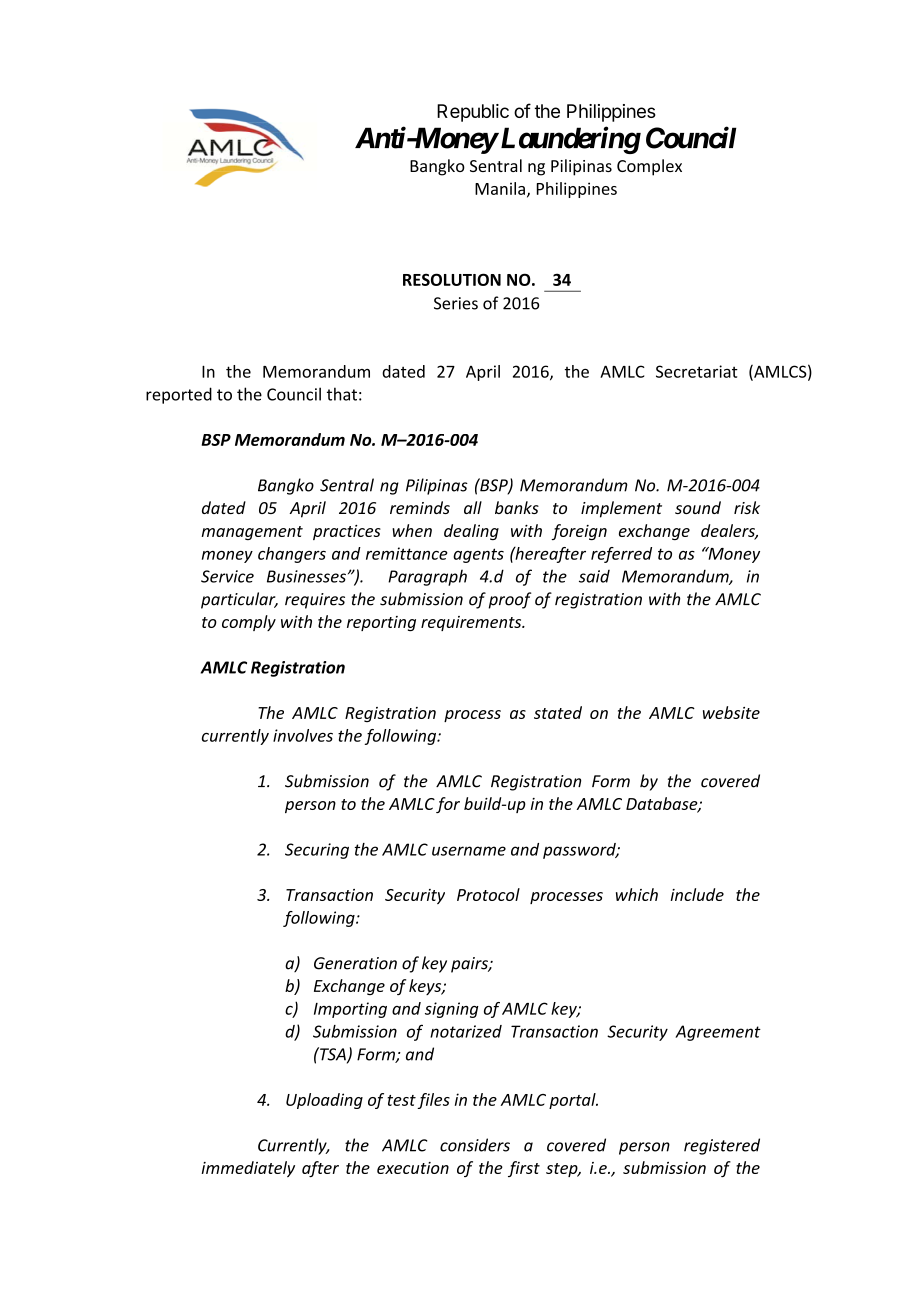  Describe the element at coordinates (731, 712) in the page. I see `website` at that location.
